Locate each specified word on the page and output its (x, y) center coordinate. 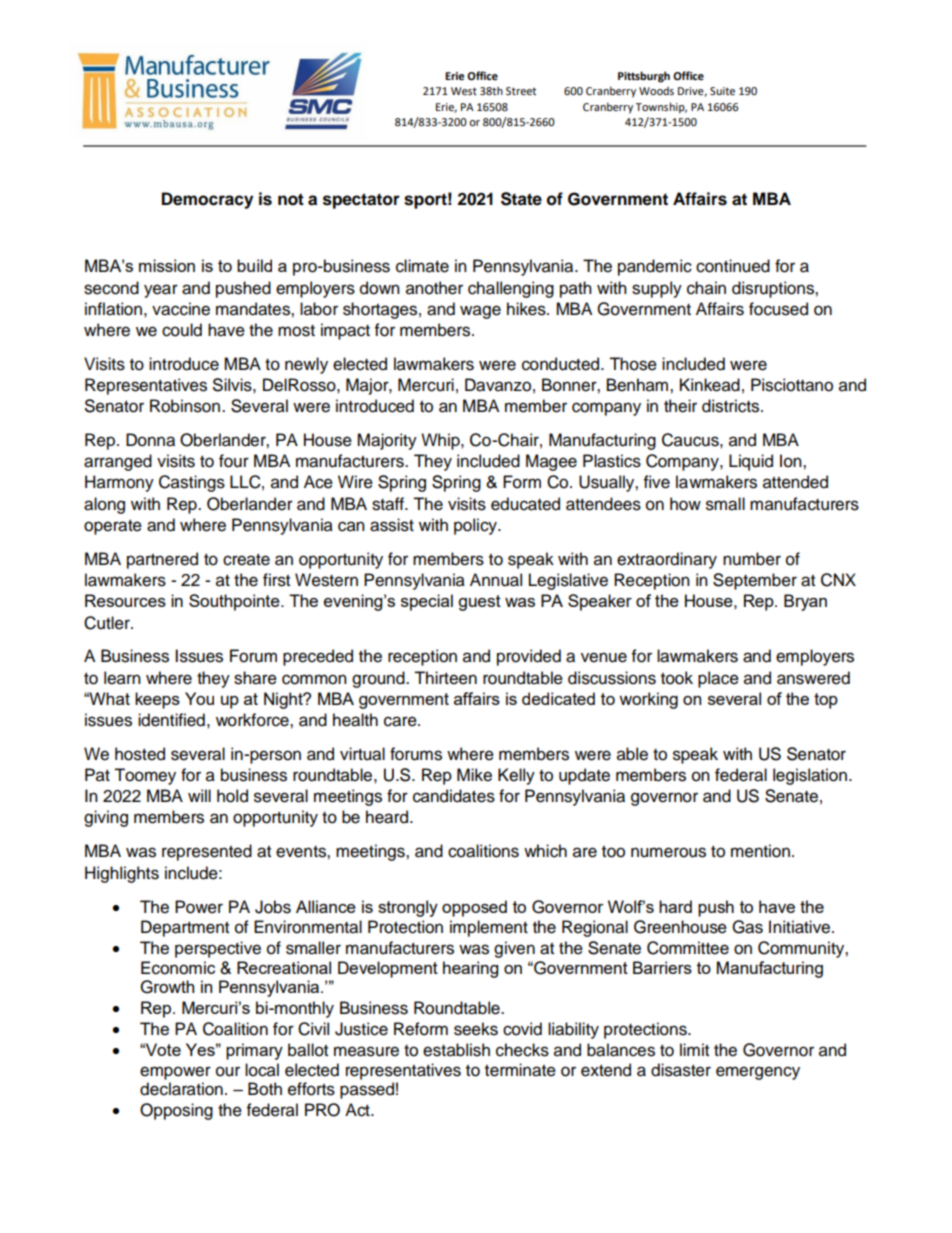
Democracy (207, 200)
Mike (474, 775)
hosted (140, 754)
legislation (810, 776)
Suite (722, 91)
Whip (441, 441)
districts (732, 406)
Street (521, 91)
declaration (181, 1089)
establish (456, 1050)
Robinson (185, 406)
